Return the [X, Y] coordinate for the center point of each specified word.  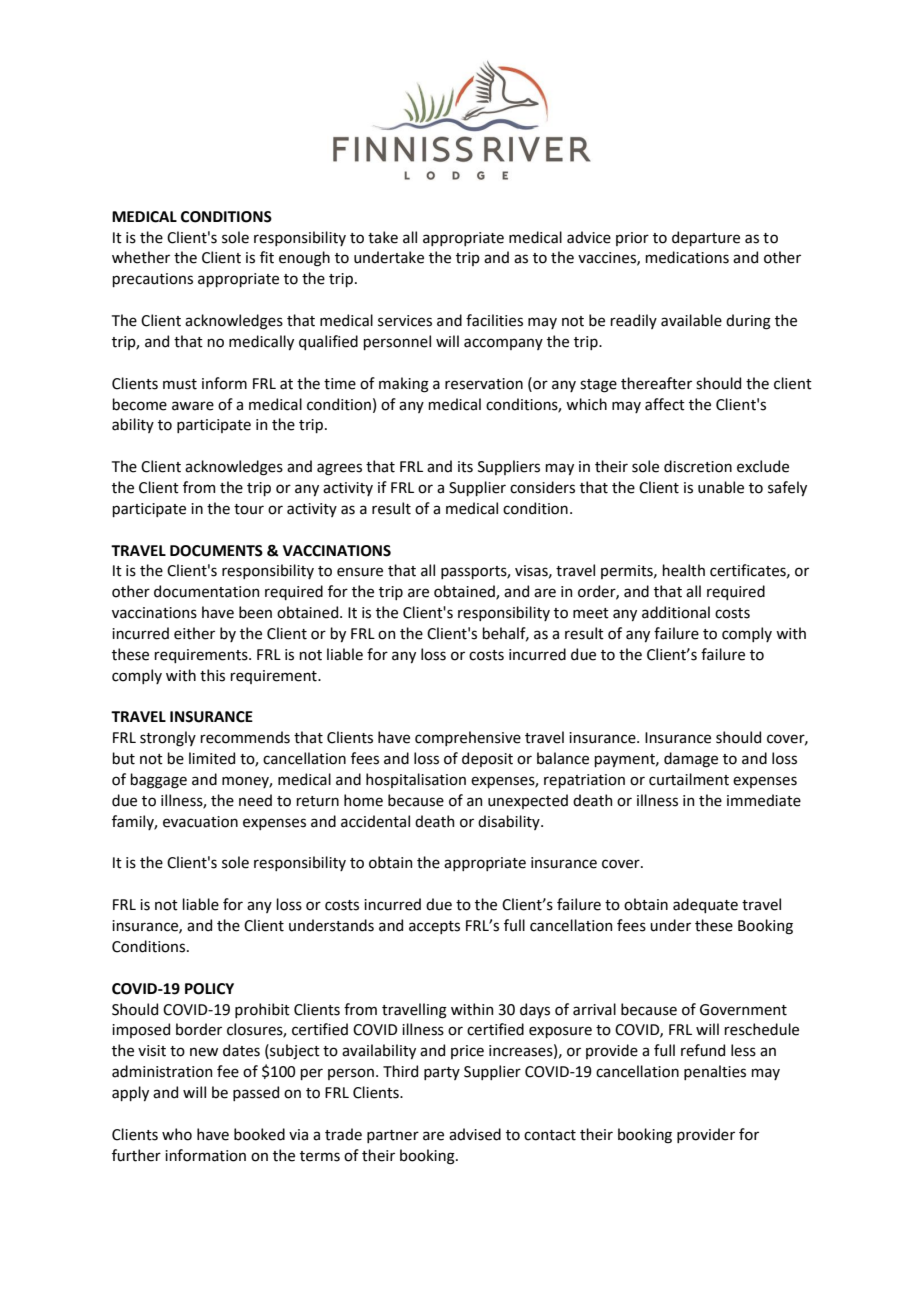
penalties [715, 1072]
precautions [152, 280]
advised [475, 1134]
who [177, 1134]
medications [687, 257]
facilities [494, 320]
